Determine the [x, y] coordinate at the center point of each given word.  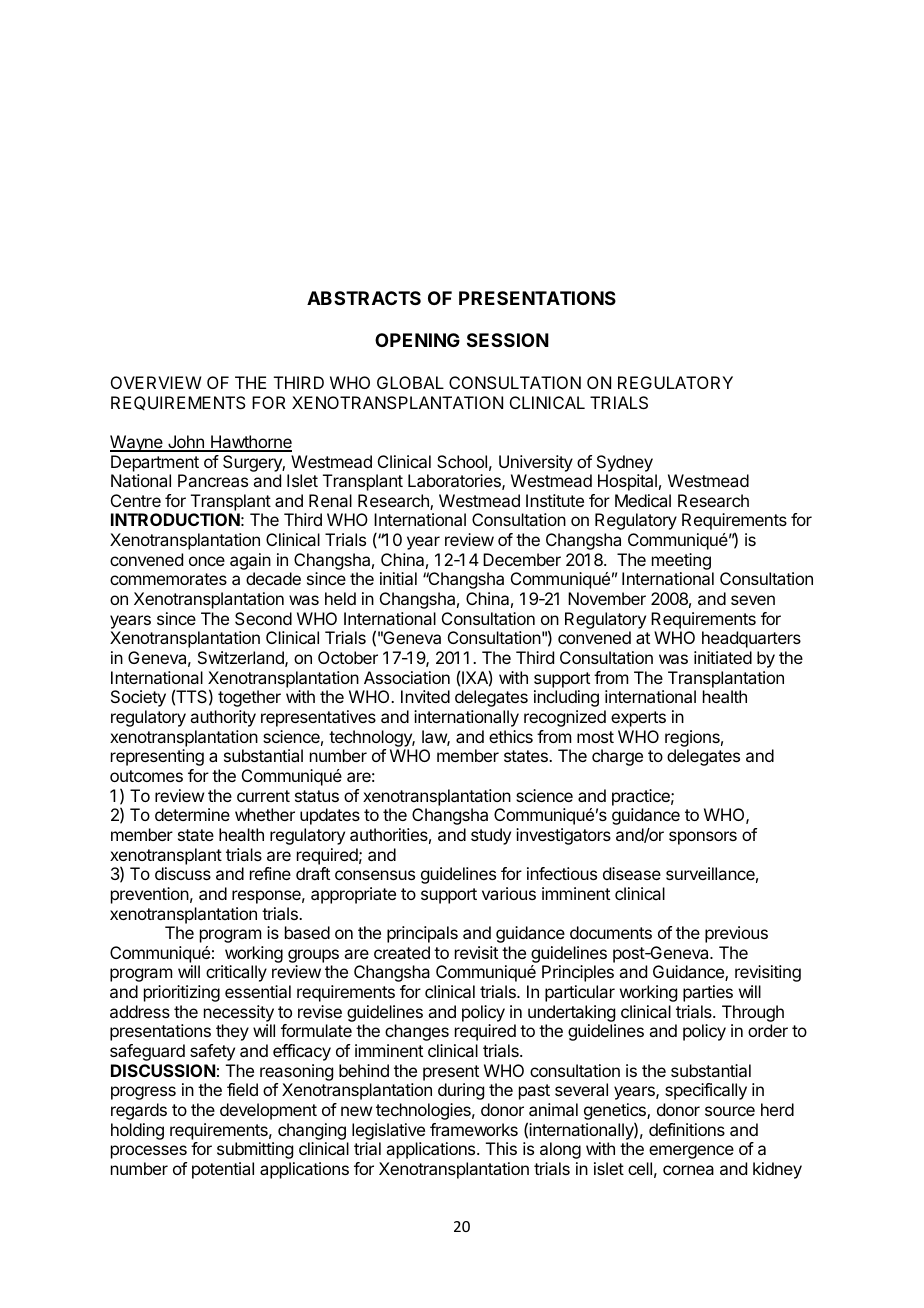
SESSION [508, 340]
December [522, 559]
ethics [511, 736]
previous [736, 934]
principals [422, 934]
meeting [682, 563]
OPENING [417, 340]
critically [236, 973]
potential [223, 1170]
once [207, 561]
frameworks [474, 1129]
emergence [691, 1152]
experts [638, 719]
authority [223, 718]
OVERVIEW [156, 382]
